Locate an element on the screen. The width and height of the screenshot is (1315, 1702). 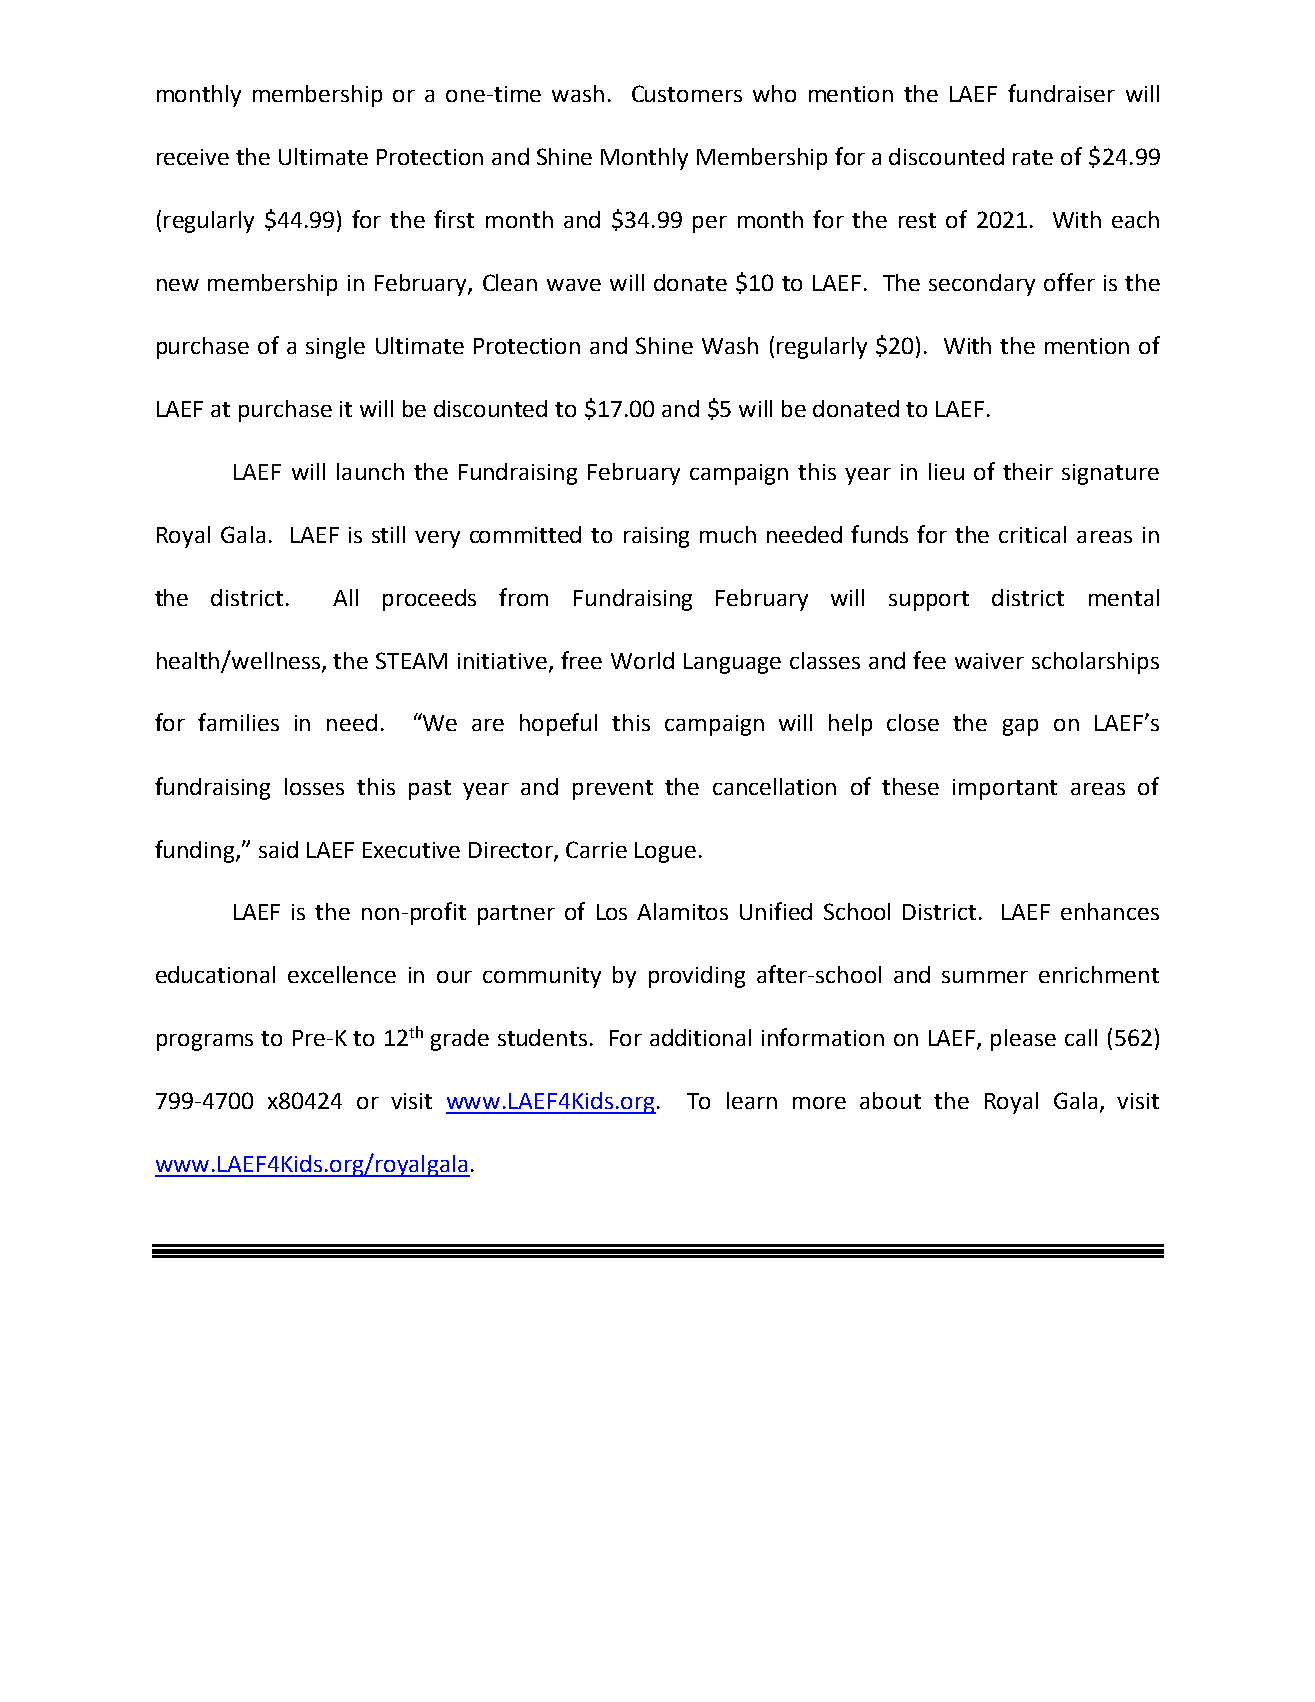
support is located at coordinates (929, 601).
